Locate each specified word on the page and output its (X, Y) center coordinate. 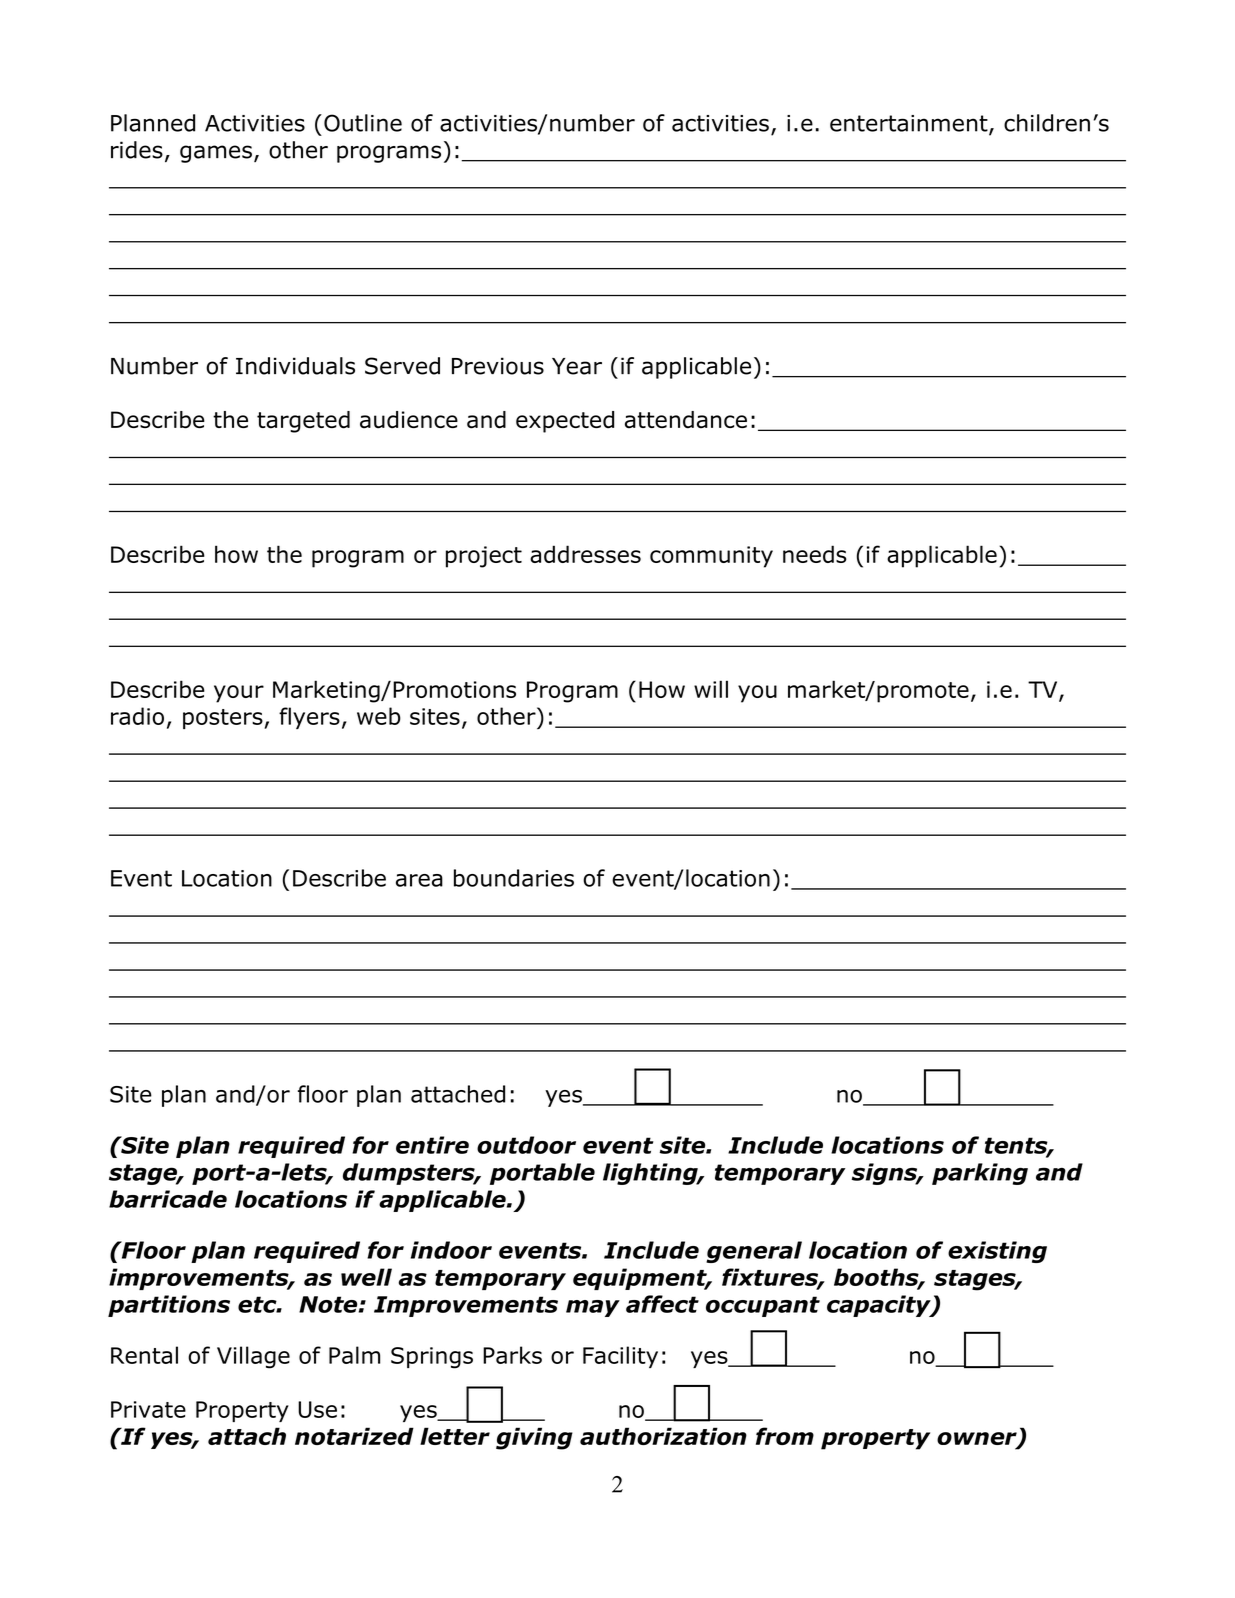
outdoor (526, 1145)
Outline (363, 123)
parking (980, 1174)
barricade (168, 1199)
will (711, 689)
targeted (303, 422)
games (216, 154)
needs (815, 554)
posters (224, 719)
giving (534, 1438)
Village (253, 1357)
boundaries (514, 878)
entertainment (910, 124)
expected (565, 422)
